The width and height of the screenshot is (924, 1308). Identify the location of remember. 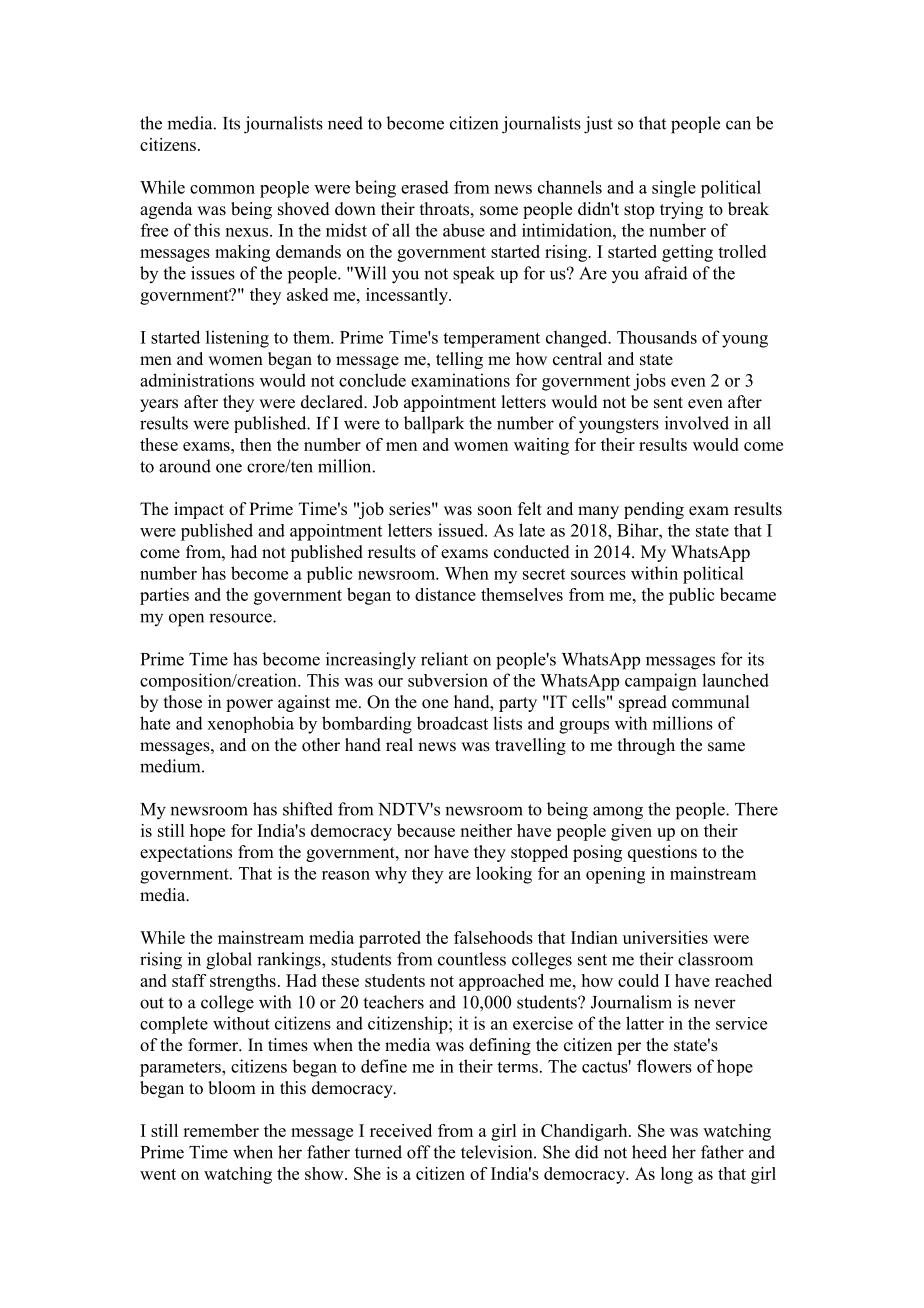
(221, 1130).
